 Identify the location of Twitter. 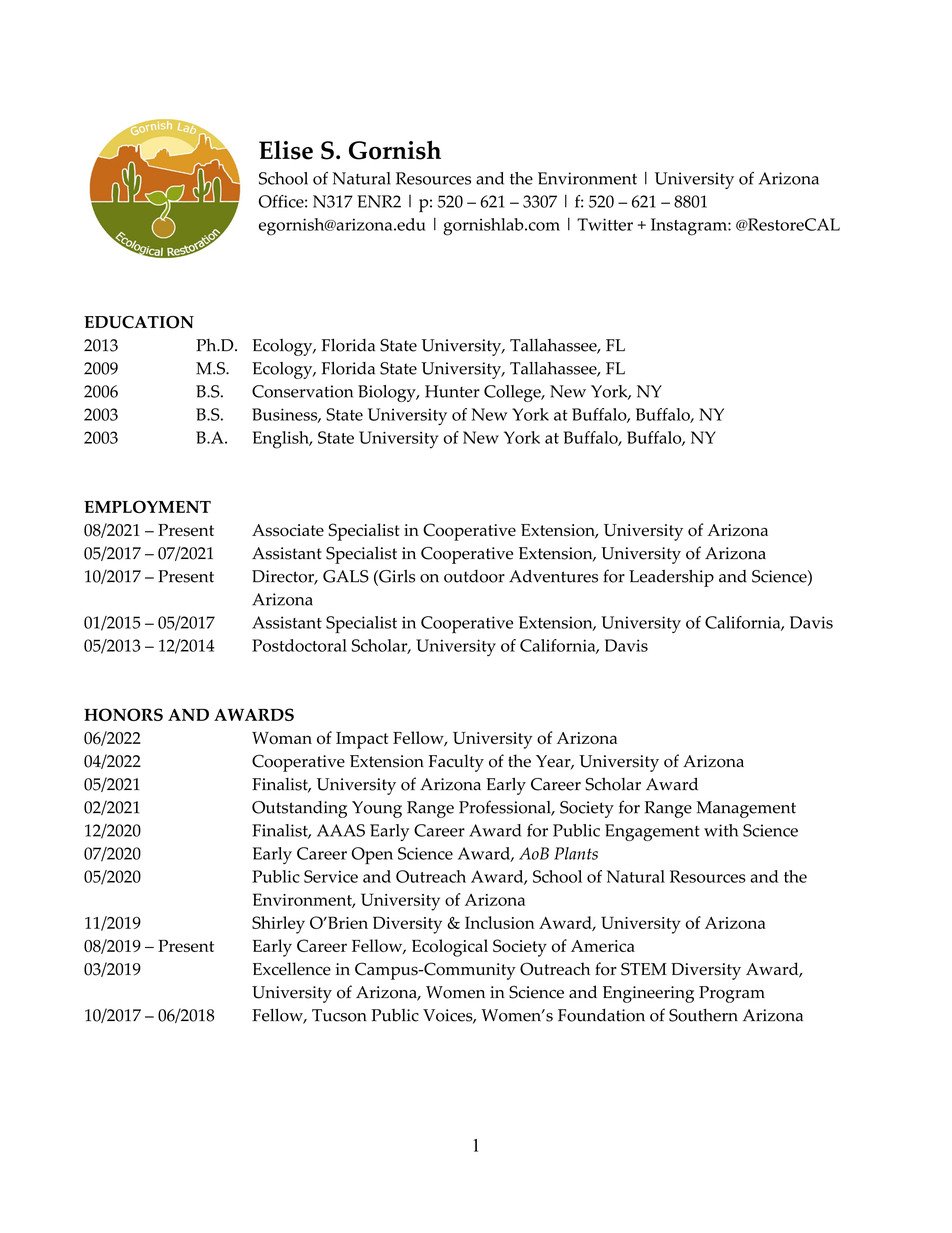
(605, 224).
